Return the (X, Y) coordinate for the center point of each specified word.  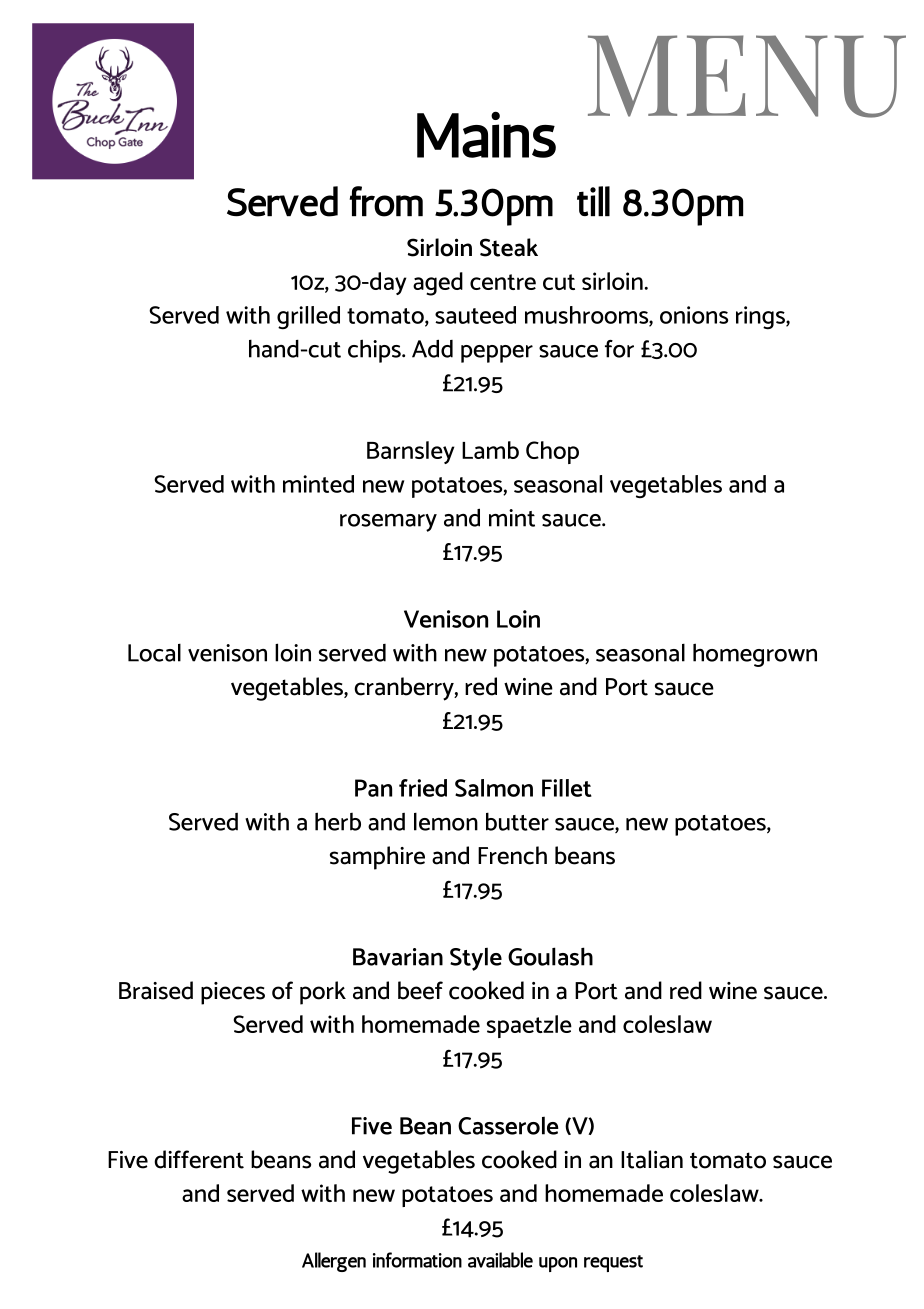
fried (423, 788)
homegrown (755, 655)
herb (338, 821)
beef (420, 990)
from (386, 201)
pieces (233, 993)
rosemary (388, 523)
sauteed (475, 315)
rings (761, 318)
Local (154, 653)
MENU (747, 76)
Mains (486, 134)
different (199, 1159)
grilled (308, 318)
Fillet (567, 788)
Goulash (550, 956)
